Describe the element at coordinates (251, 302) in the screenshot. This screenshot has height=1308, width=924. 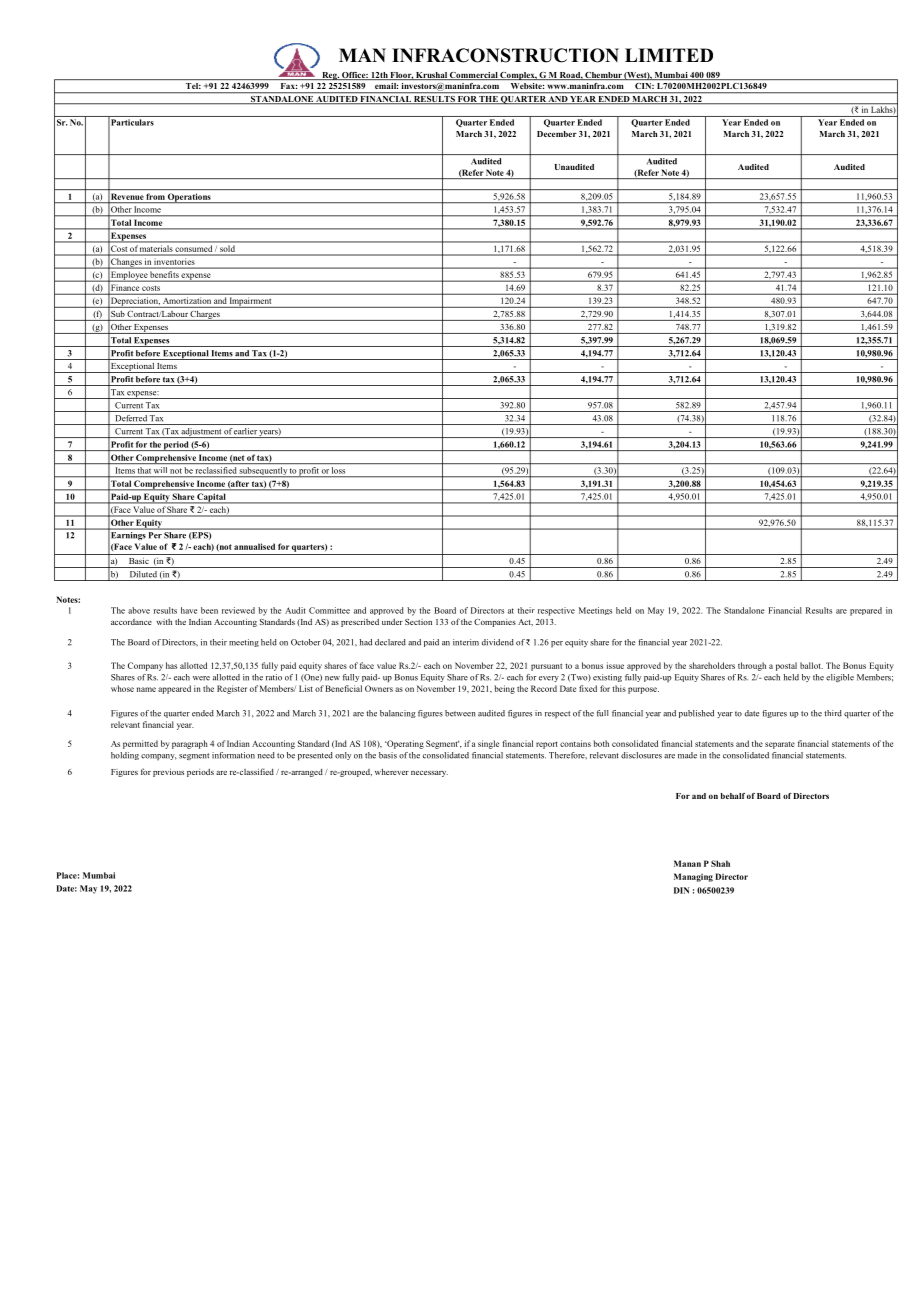
I see `Impairment` at that location.
